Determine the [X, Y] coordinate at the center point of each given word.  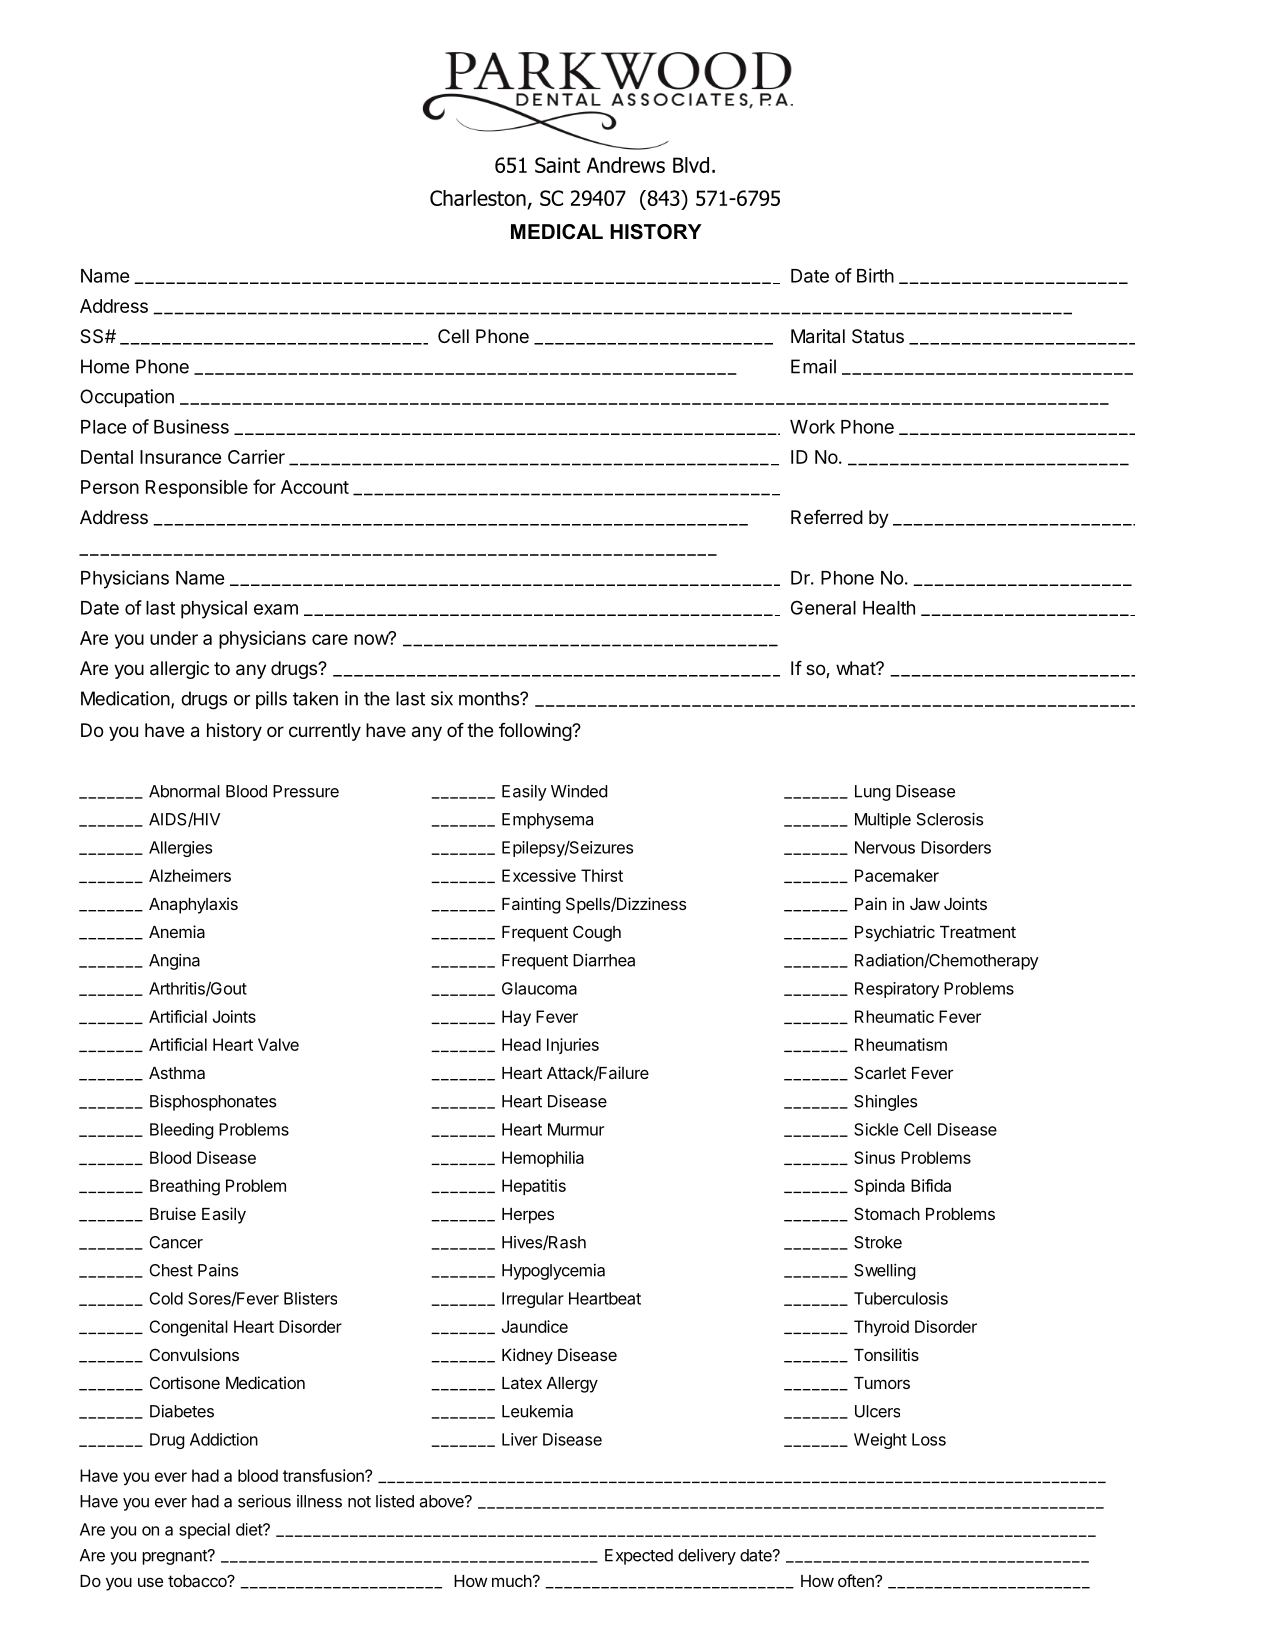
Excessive [539, 875]
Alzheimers [190, 875]
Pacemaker [897, 875]
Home [105, 366]
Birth [875, 275]
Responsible [197, 489]
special [204, 1531]
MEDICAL [557, 232]
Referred [827, 517]
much [512, 1581]
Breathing [185, 1187]
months [490, 698]
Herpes [528, 1216]
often [857, 1580]
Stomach [887, 1213]
